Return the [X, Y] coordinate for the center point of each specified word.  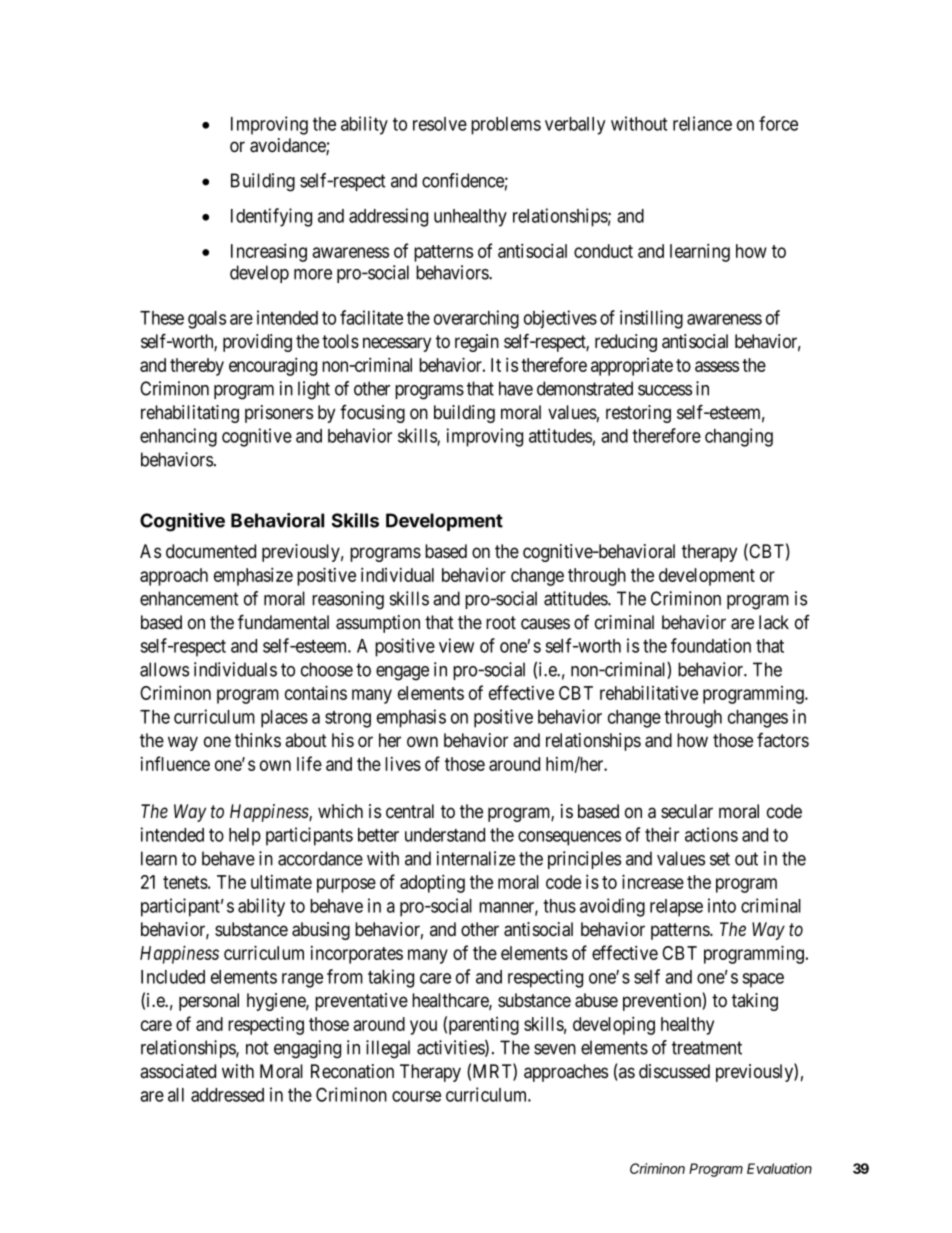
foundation [711, 645]
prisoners [279, 414]
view [456, 645]
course [416, 1096]
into [722, 905]
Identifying [271, 217]
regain [477, 343]
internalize [476, 858]
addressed [227, 1095]
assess [717, 366]
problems [506, 126]
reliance [702, 123]
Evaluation [779, 1168]
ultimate [281, 882]
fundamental [283, 622]
